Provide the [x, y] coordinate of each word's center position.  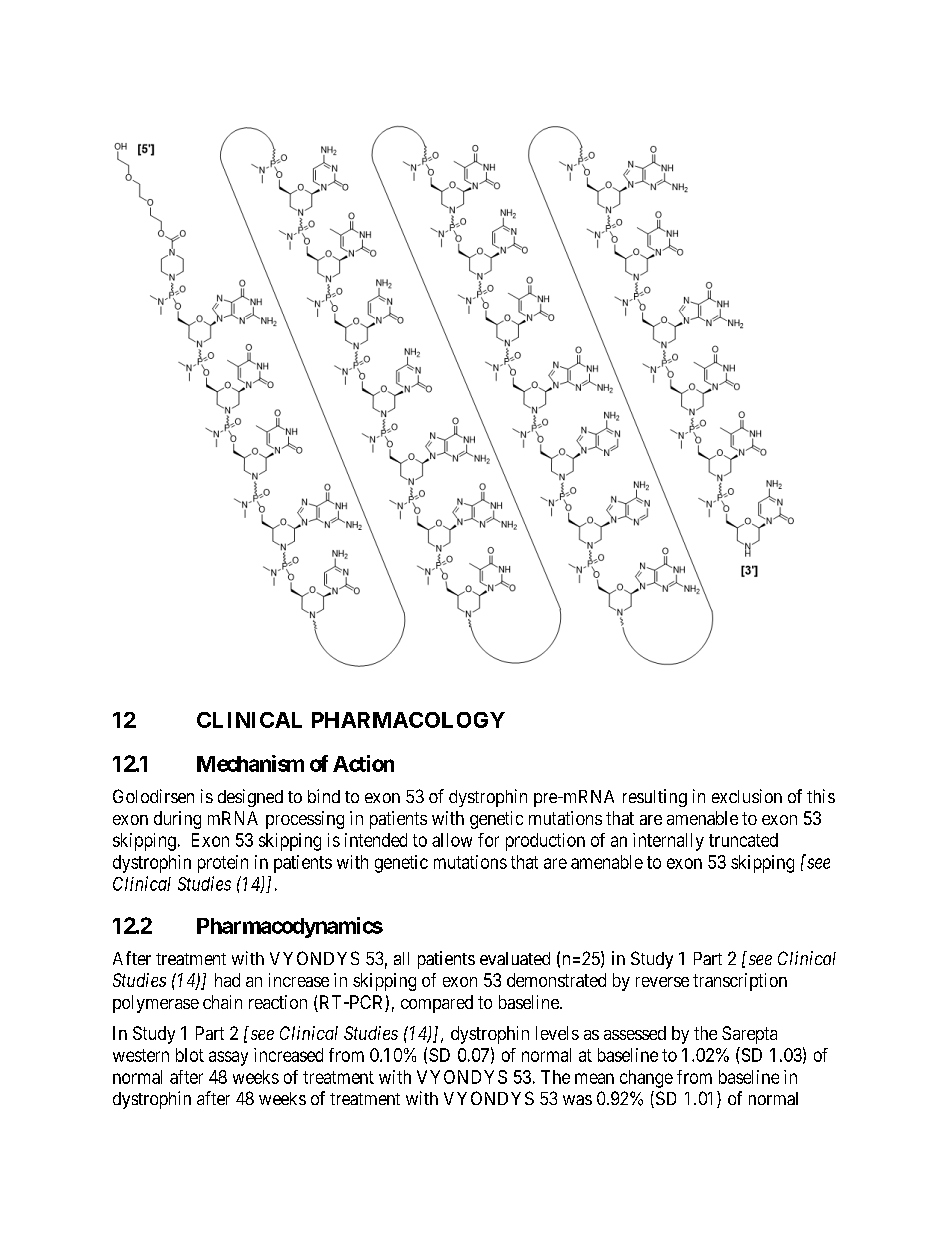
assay [228, 1058]
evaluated [515, 958]
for [488, 840]
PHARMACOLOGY [408, 720]
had [227, 980]
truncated [743, 840]
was [577, 1100]
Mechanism [250, 763]
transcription [740, 982]
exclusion [747, 796]
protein [223, 864]
